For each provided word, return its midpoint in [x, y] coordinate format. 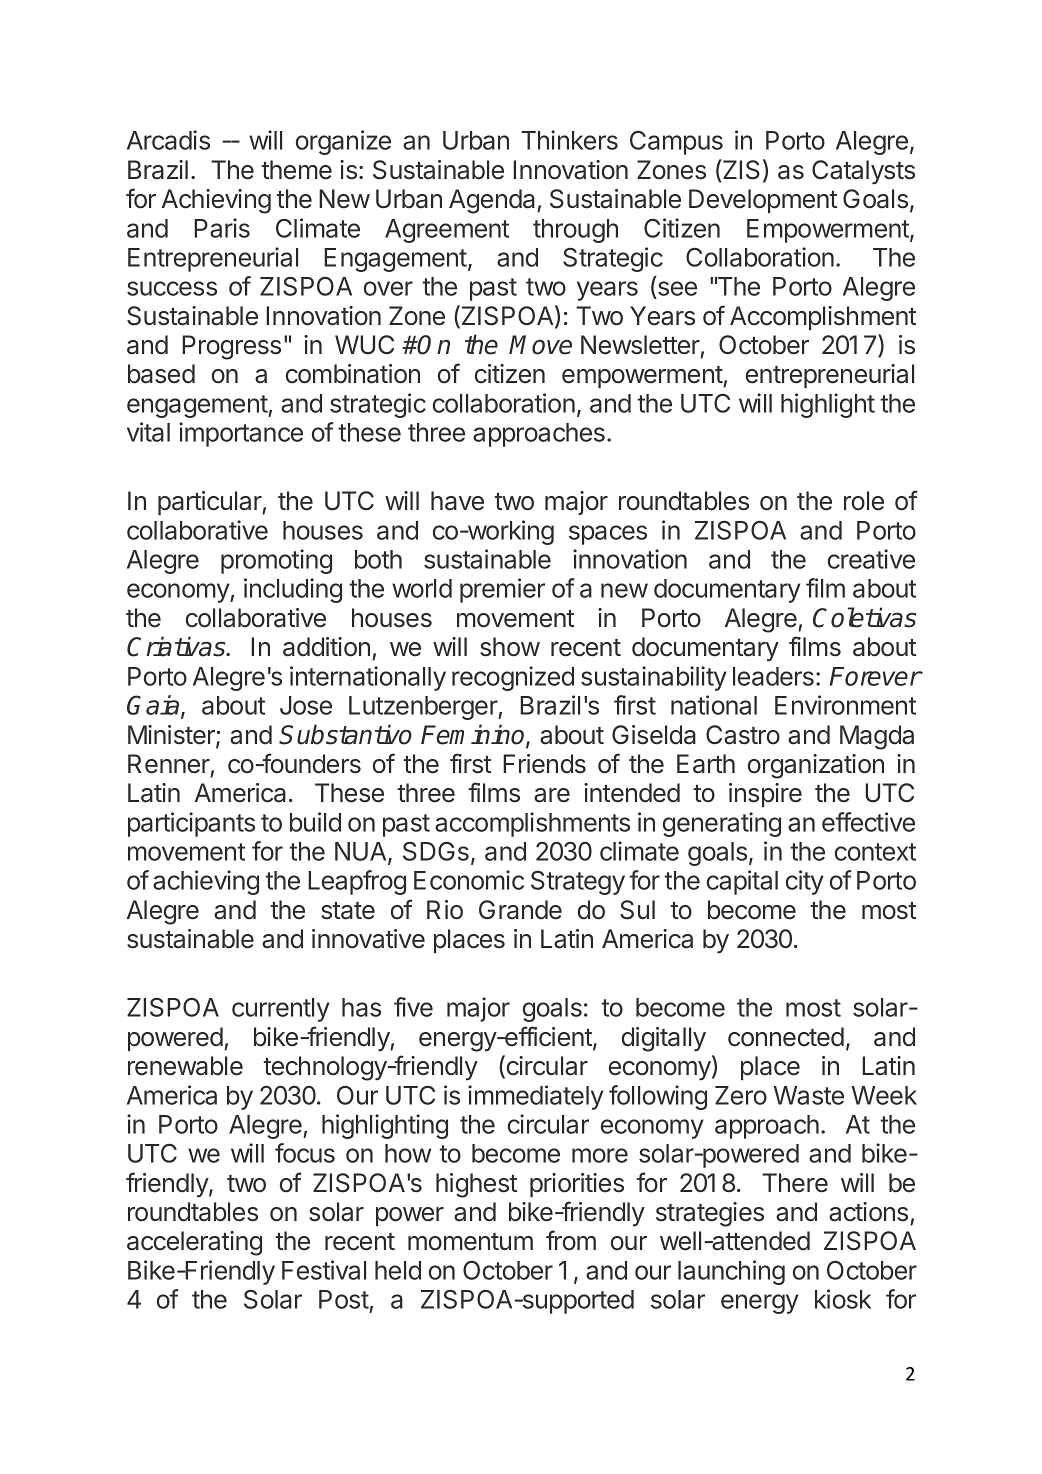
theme [296, 170]
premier [502, 590]
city [805, 882]
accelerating [194, 1243]
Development [763, 201]
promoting [276, 561]
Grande [520, 910]
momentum [470, 1242]
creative [871, 559]
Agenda [493, 201]
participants [191, 824]
